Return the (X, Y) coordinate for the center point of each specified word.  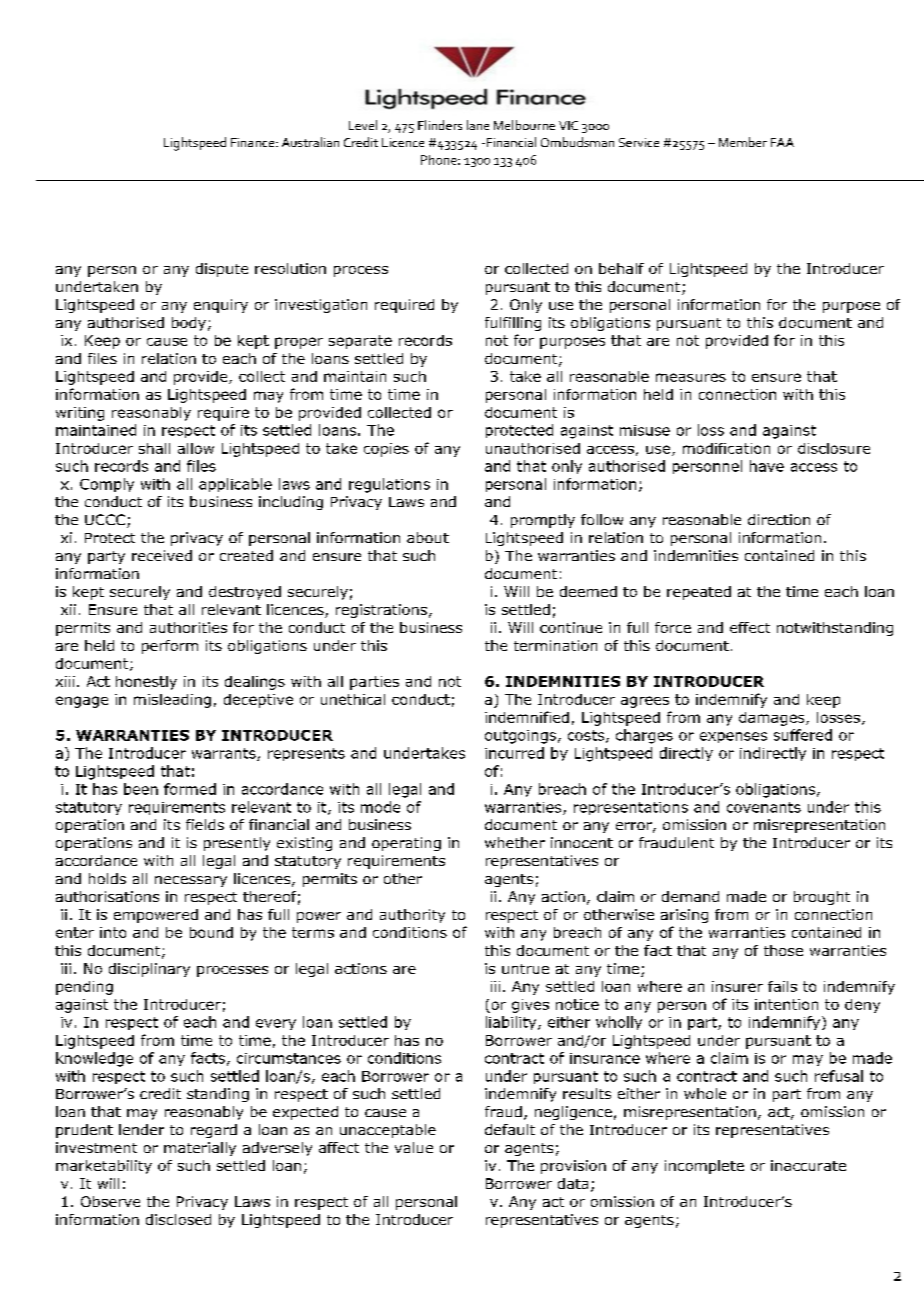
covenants (764, 807)
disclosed (178, 1219)
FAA (782, 142)
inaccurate (808, 1165)
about (428, 537)
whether (515, 842)
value (414, 1147)
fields (205, 824)
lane (478, 125)
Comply (107, 485)
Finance (254, 142)
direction (779, 519)
